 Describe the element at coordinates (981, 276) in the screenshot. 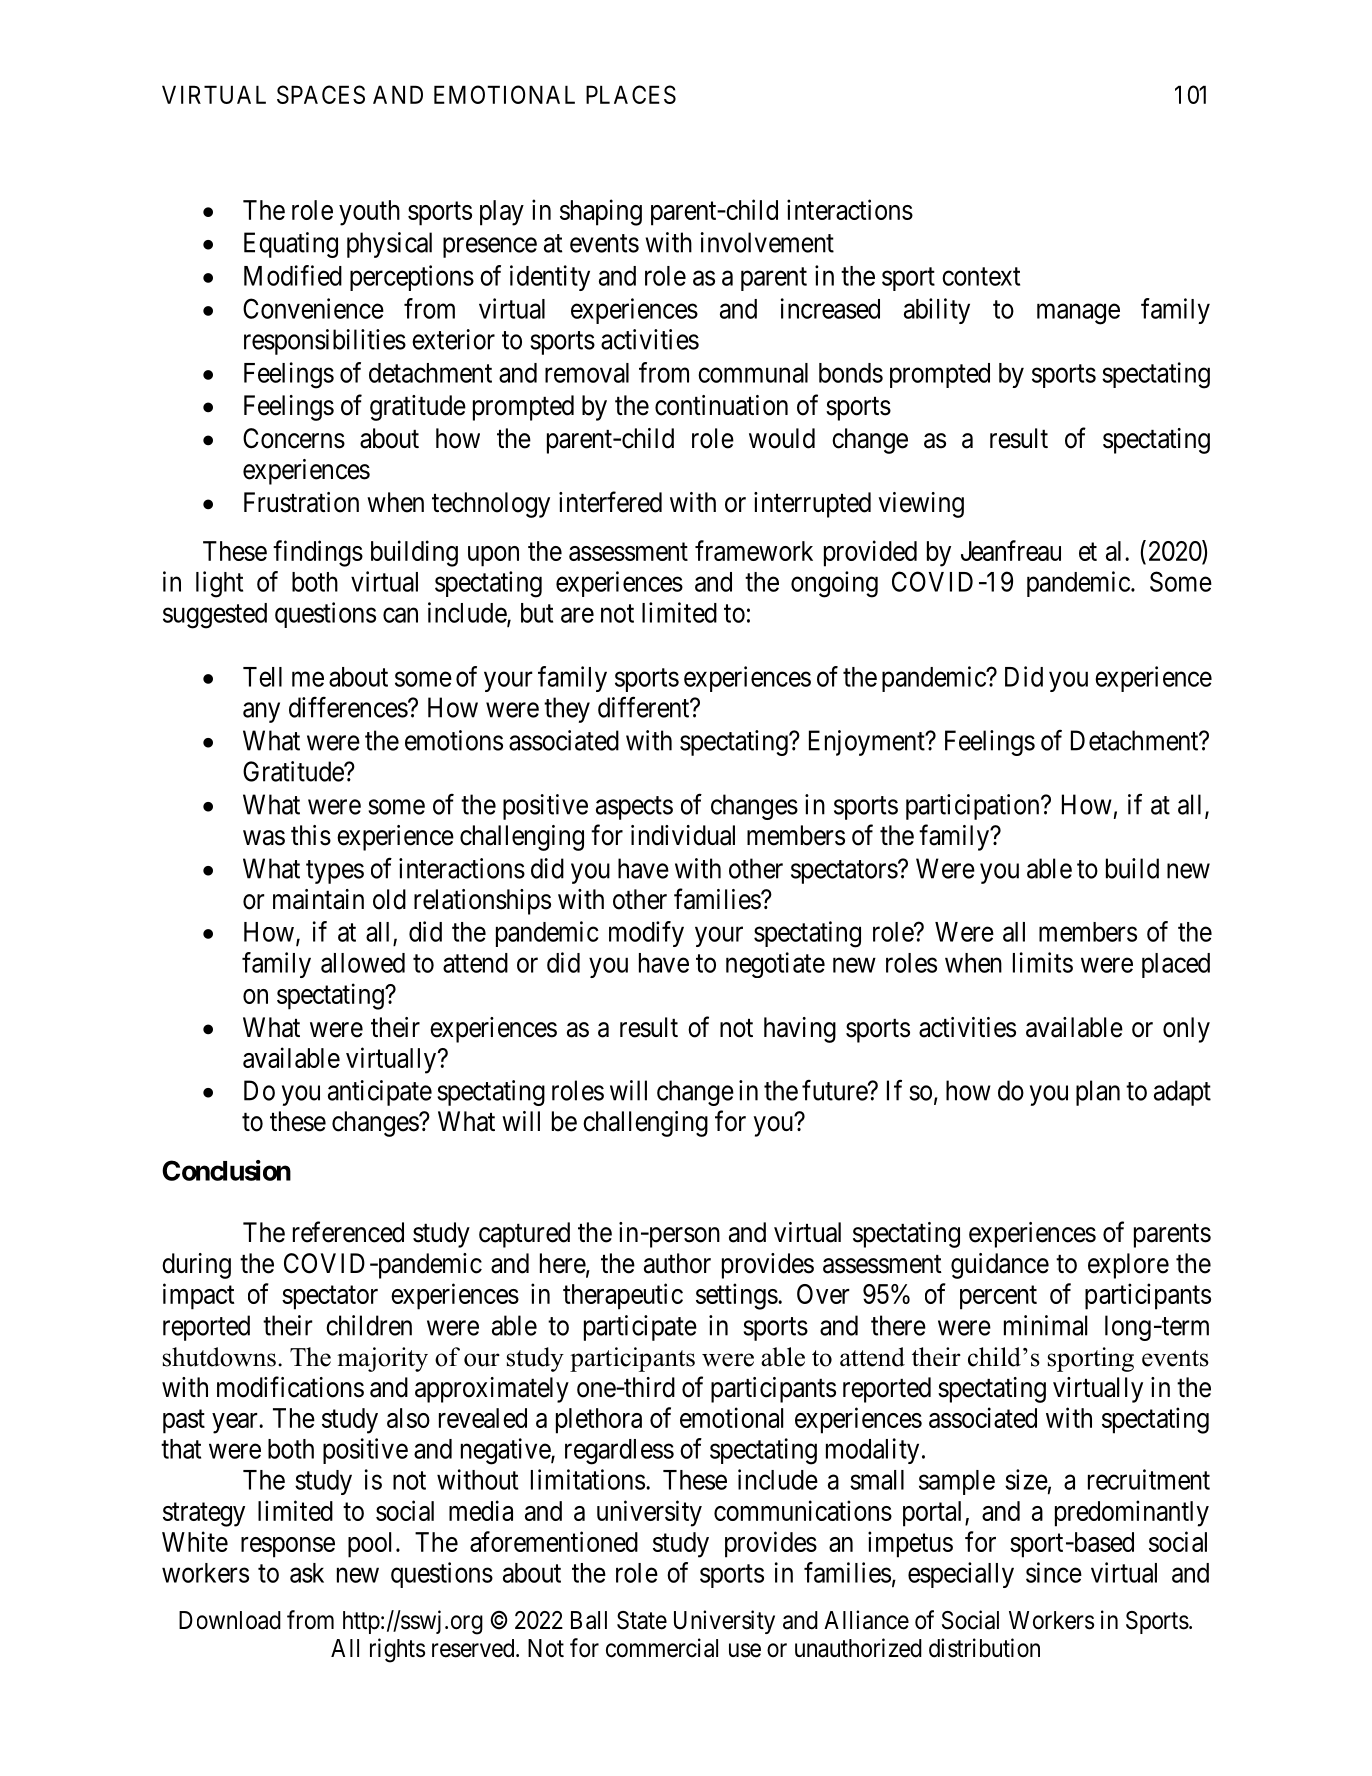

I see `context` at that location.
